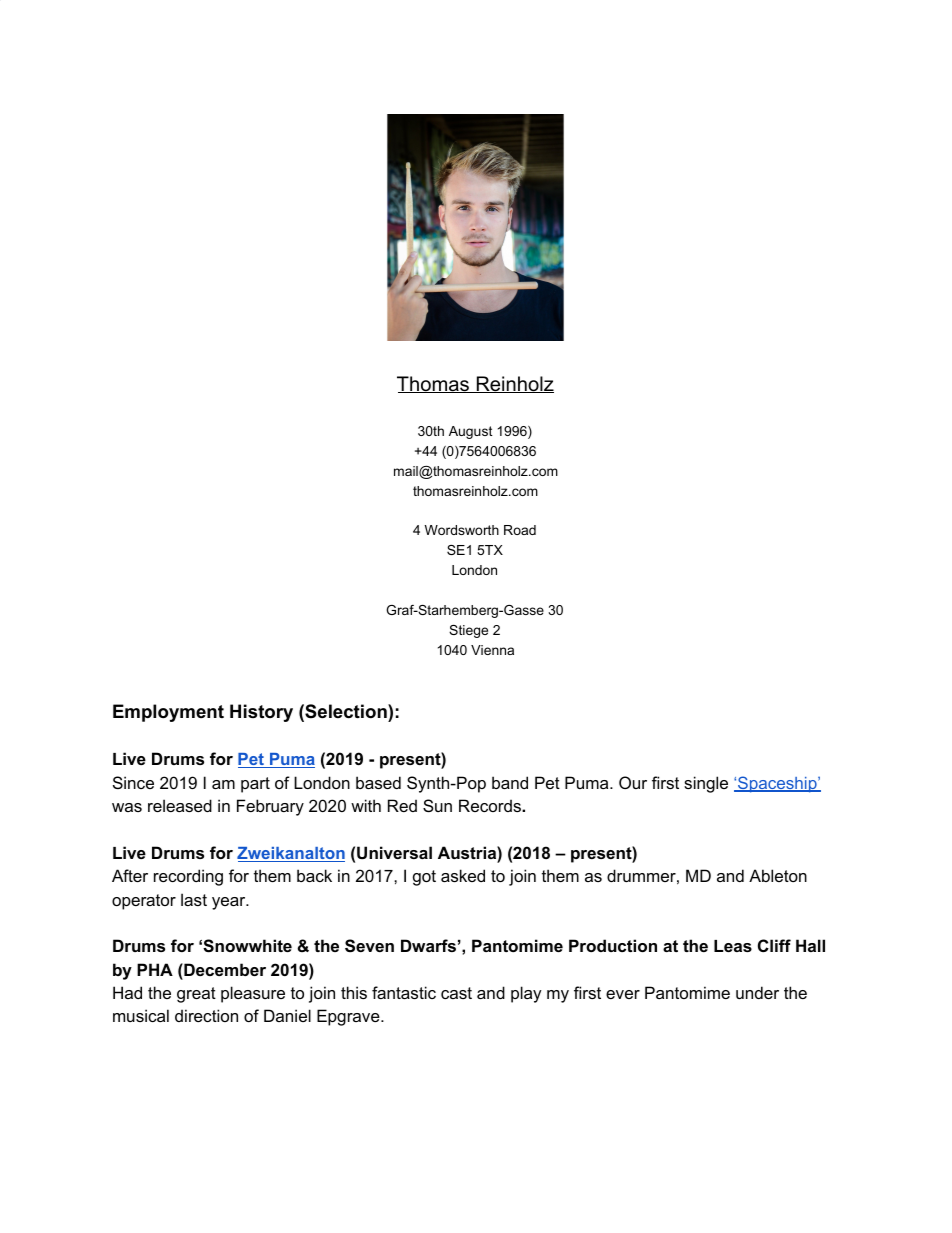  Describe the element at coordinates (520, 530) in the document. I see `Road` at that location.
